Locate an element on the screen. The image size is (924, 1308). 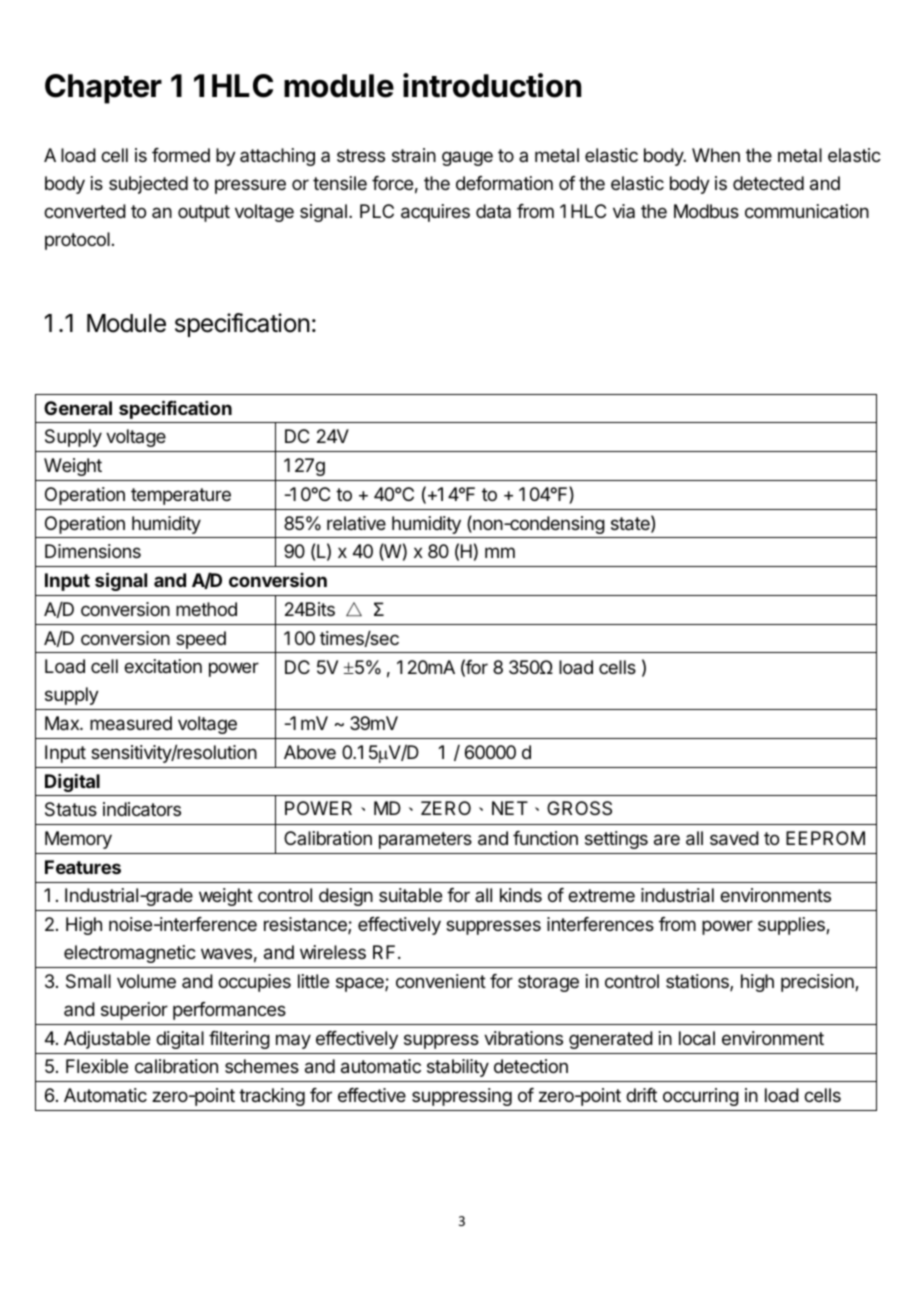
Modbus is located at coordinates (706, 211).
